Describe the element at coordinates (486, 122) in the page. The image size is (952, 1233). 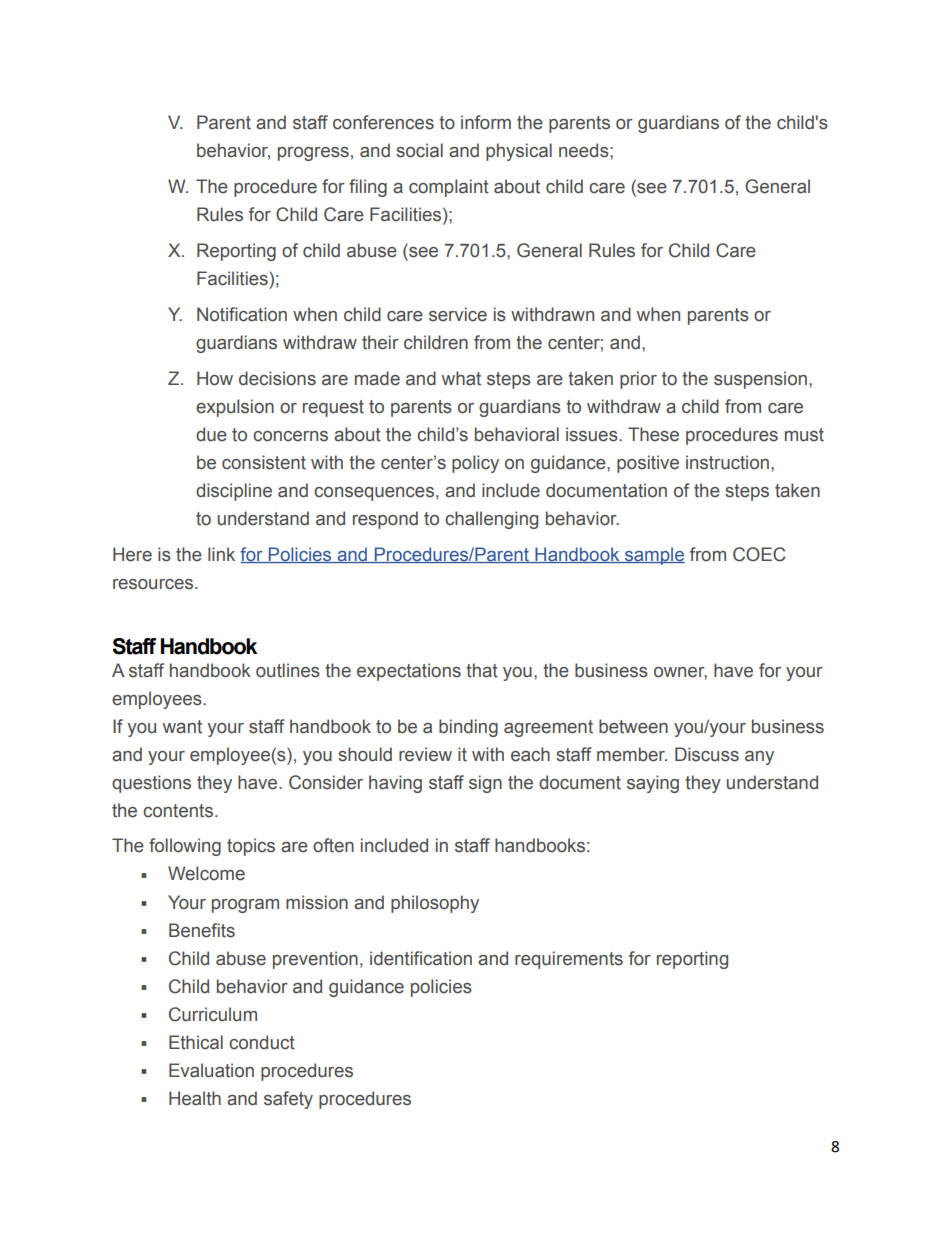
I see `inform` at that location.
